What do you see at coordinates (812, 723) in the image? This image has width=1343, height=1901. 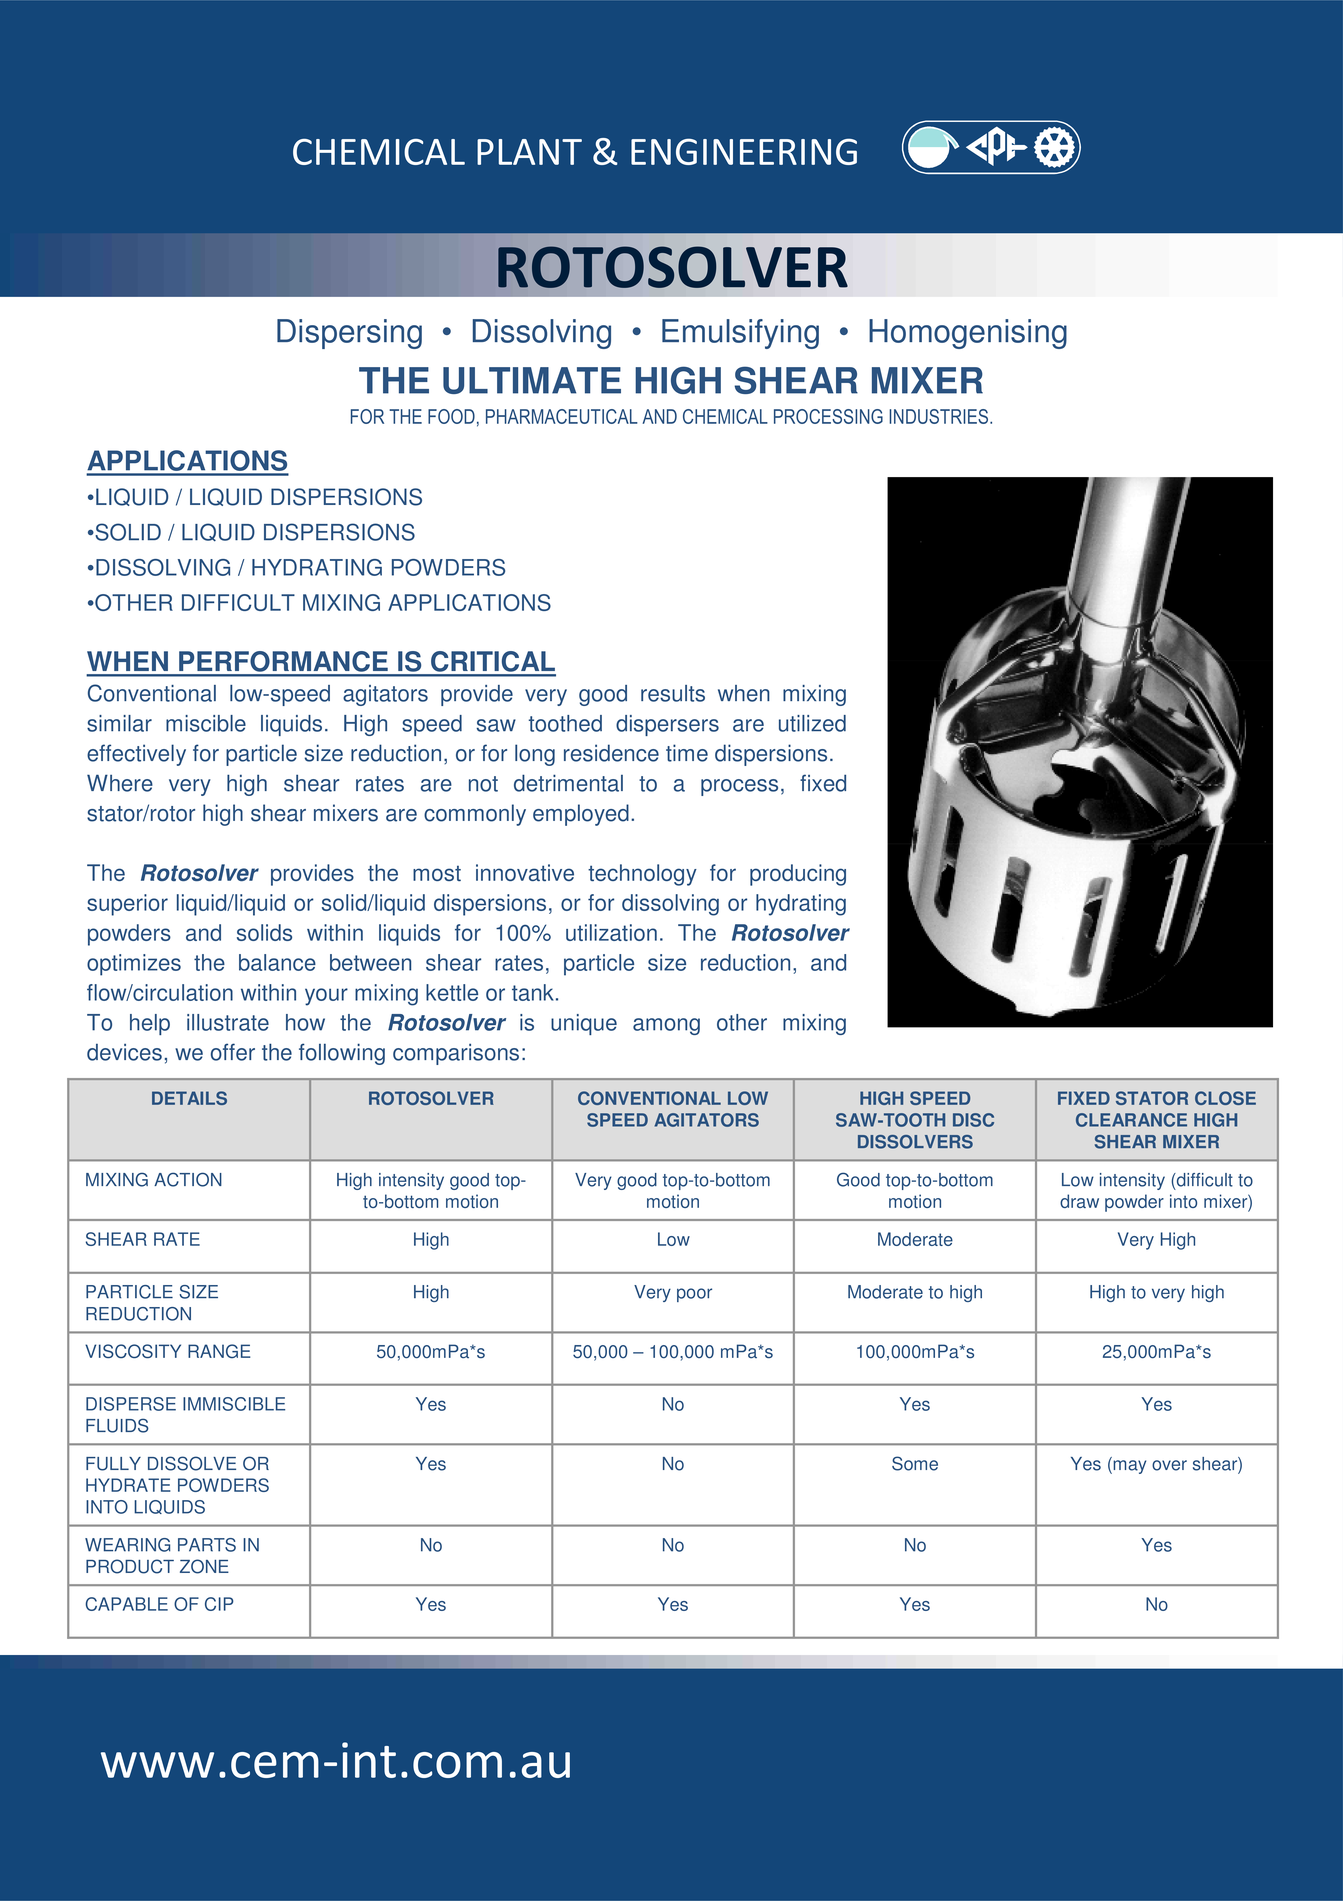 I see `utilized` at bounding box center [812, 723].
